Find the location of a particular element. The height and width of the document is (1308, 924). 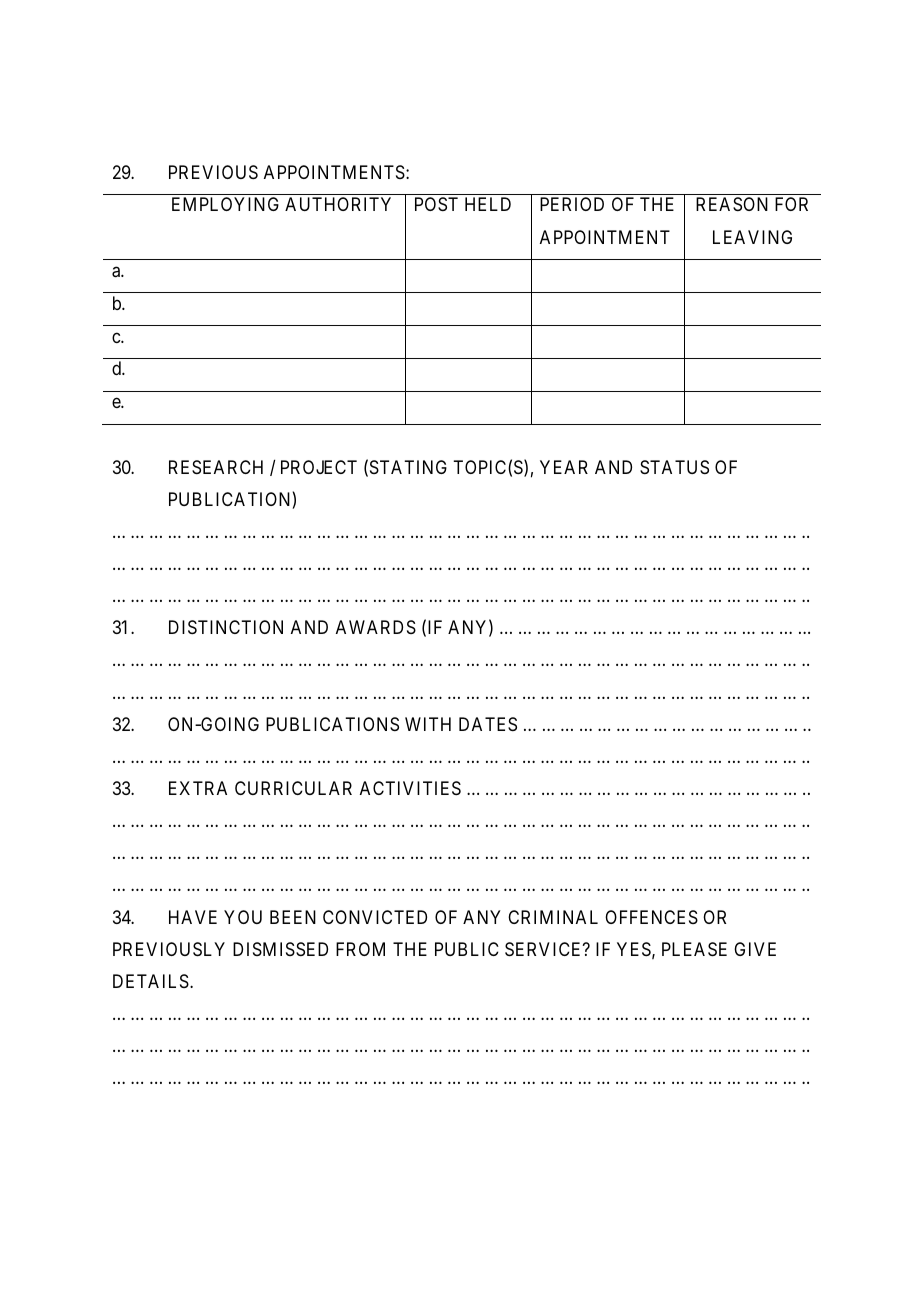

LEAVING is located at coordinates (752, 237).
